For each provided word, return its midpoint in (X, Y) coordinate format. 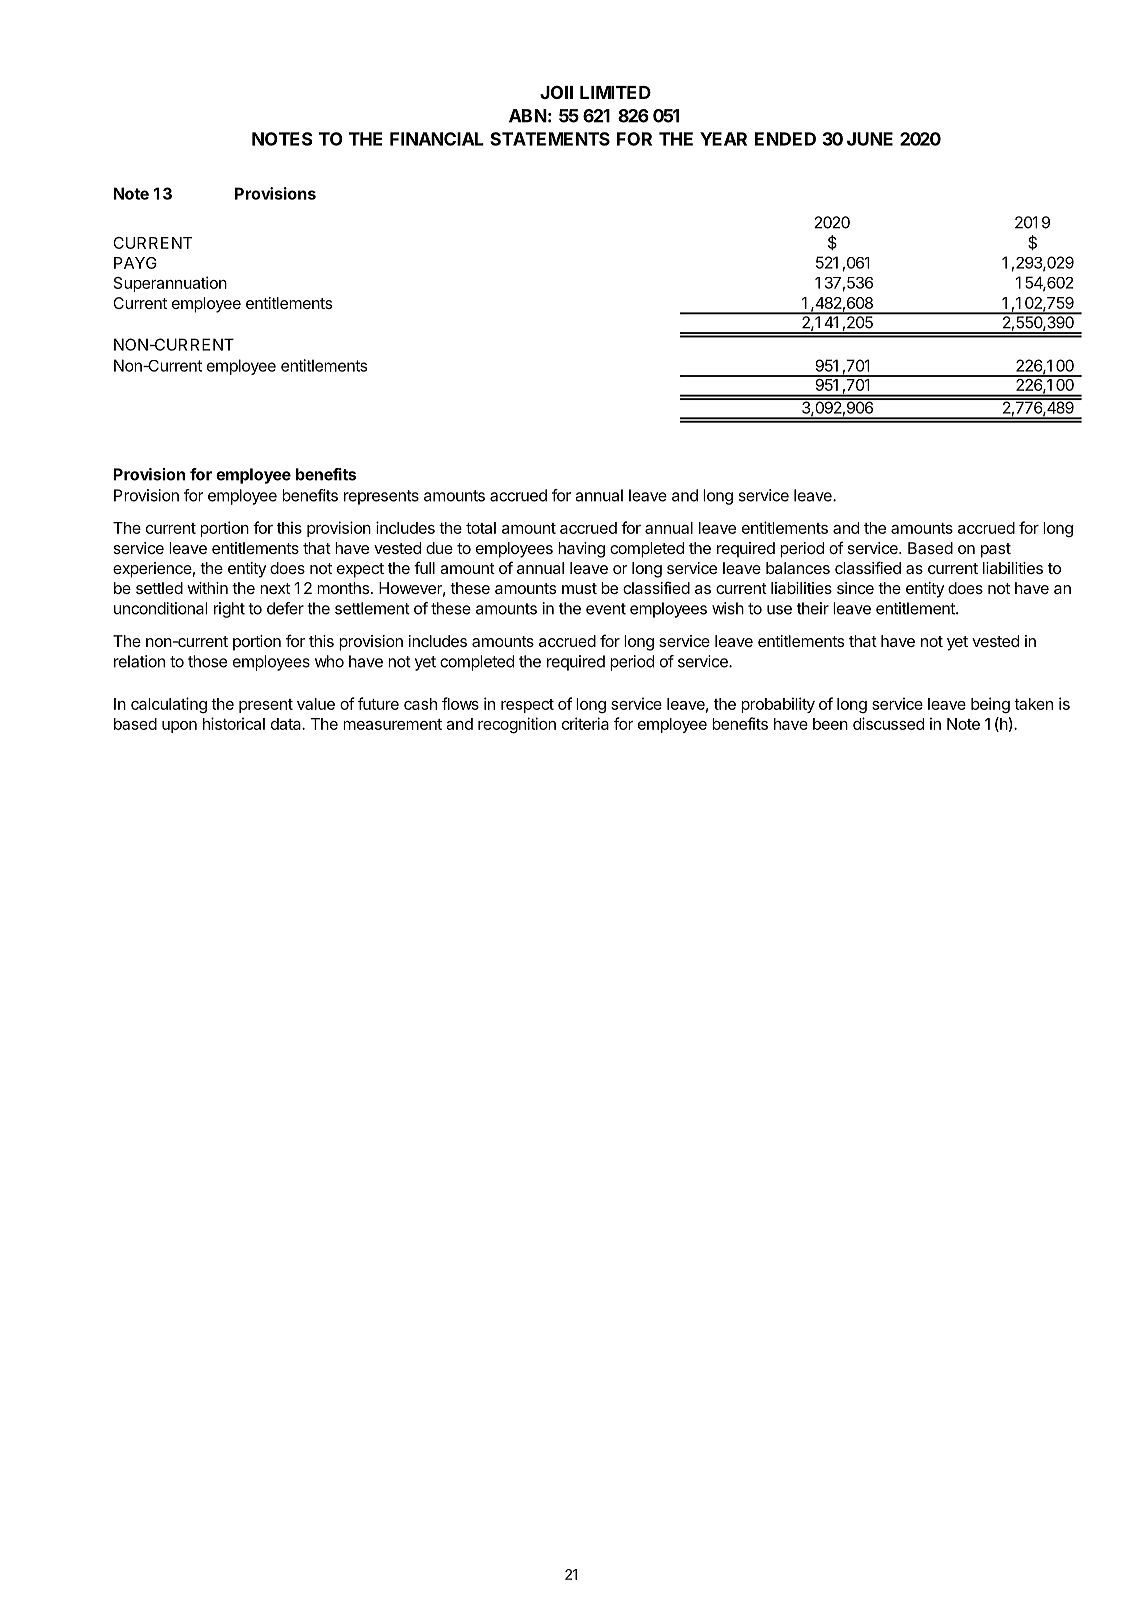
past (996, 550)
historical (234, 723)
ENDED (785, 139)
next (275, 588)
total (481, 528)
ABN (528, 116)
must (579, 588)
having (581, 550)
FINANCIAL (437, 139)
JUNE (870, 139)
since (855, 588)
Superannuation (170, 284)
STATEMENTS (550, 139)
